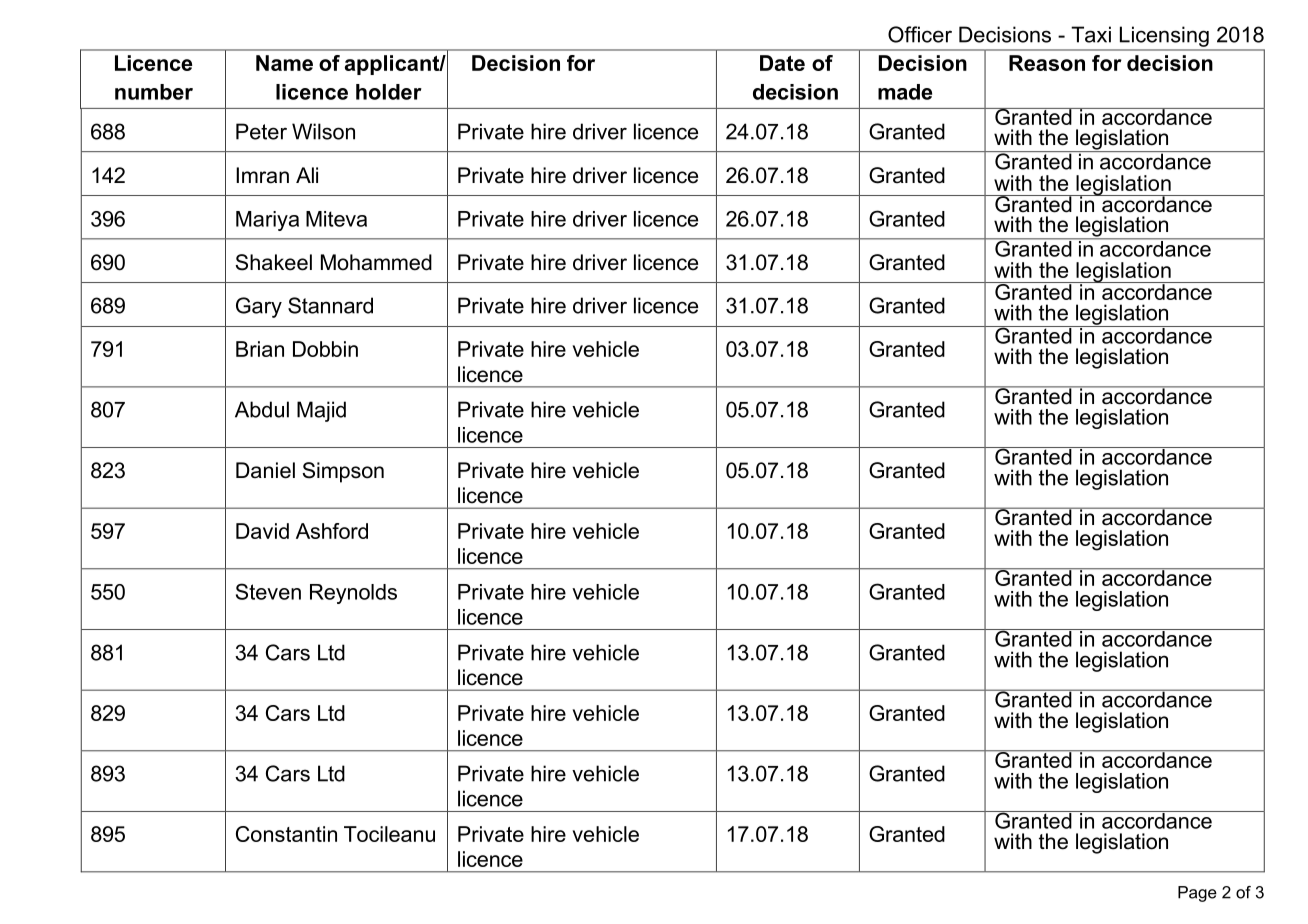  Describe the element at coordinates (286, 834) in the document. I see `Constantin` at that location.
